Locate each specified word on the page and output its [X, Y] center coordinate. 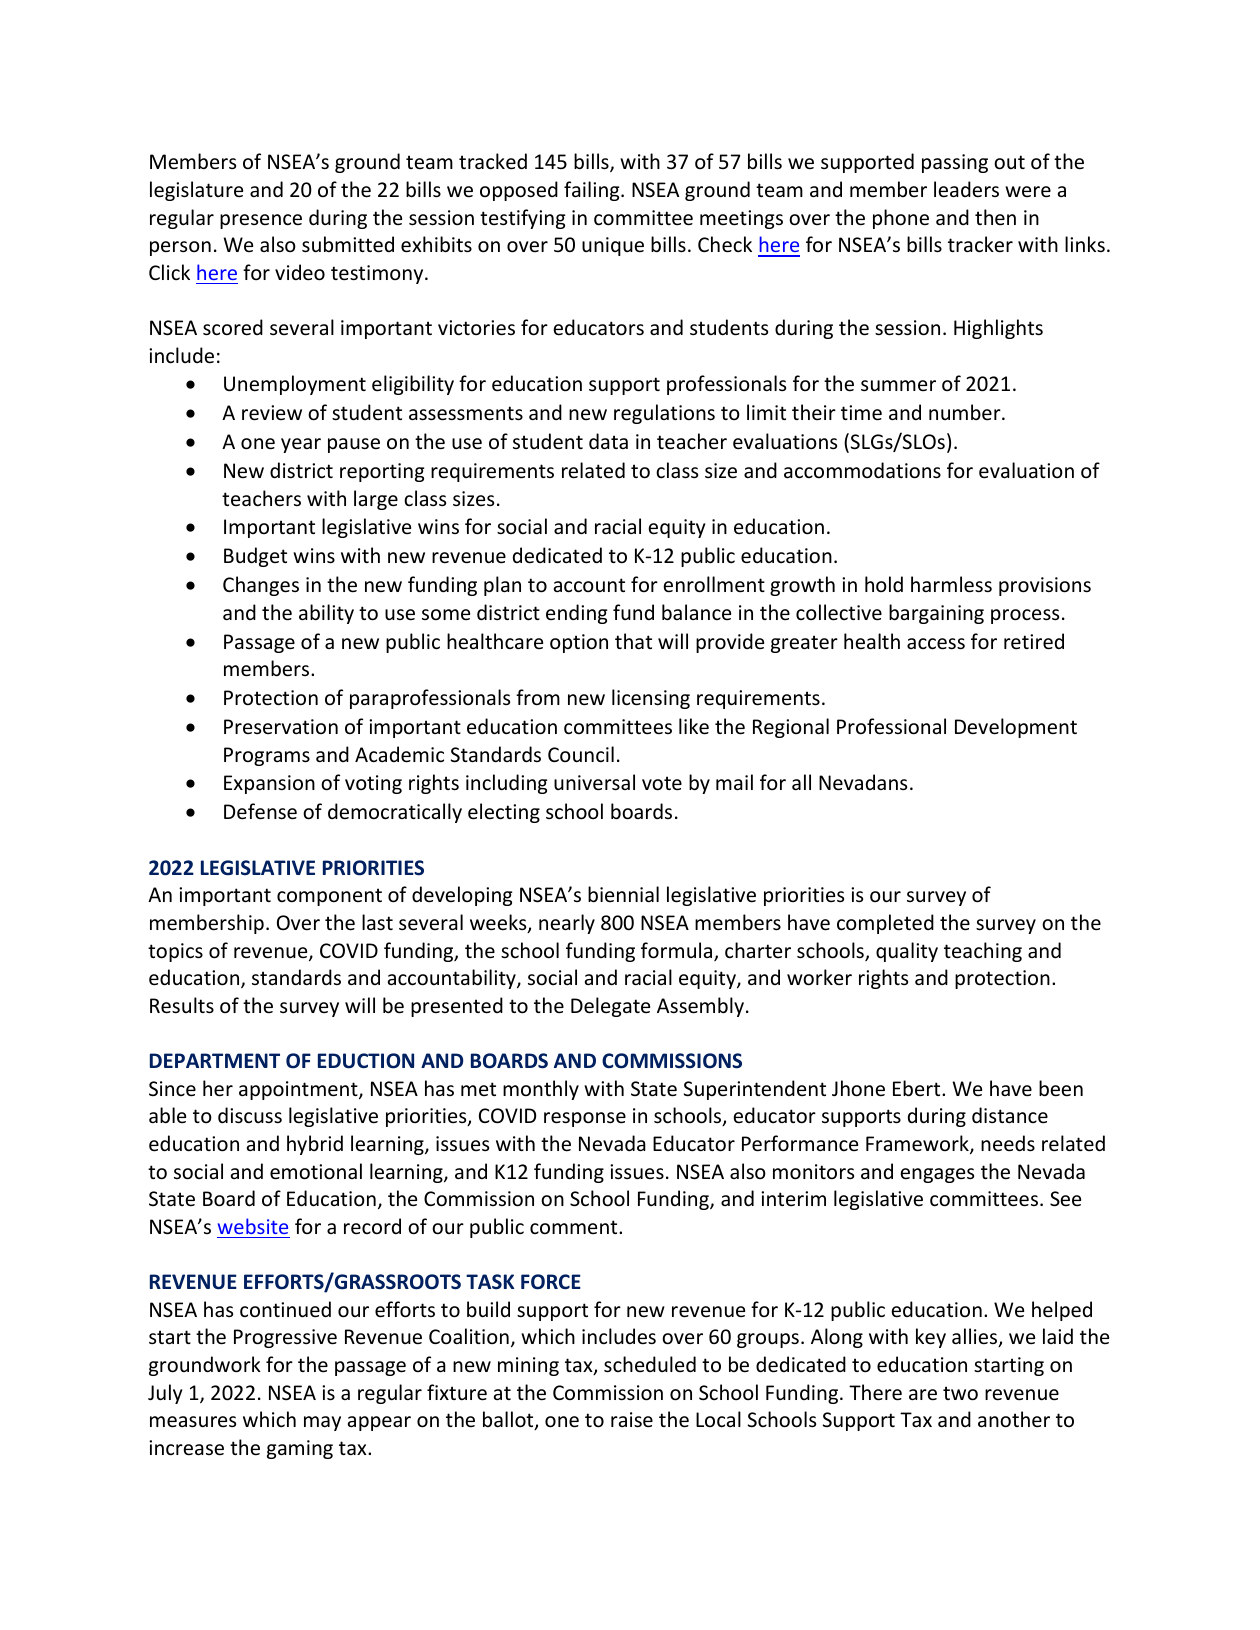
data [608, 441]
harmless [951, 584]
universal [594, 782]
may [322, 1423]
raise [632, 1420]
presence [261, 221]
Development [1016, 728]
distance [1010, 1115]
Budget [255, 557]
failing [593, 191]
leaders [966, 189]
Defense [260, 811]
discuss [250, 1115]
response [585, 1119]
